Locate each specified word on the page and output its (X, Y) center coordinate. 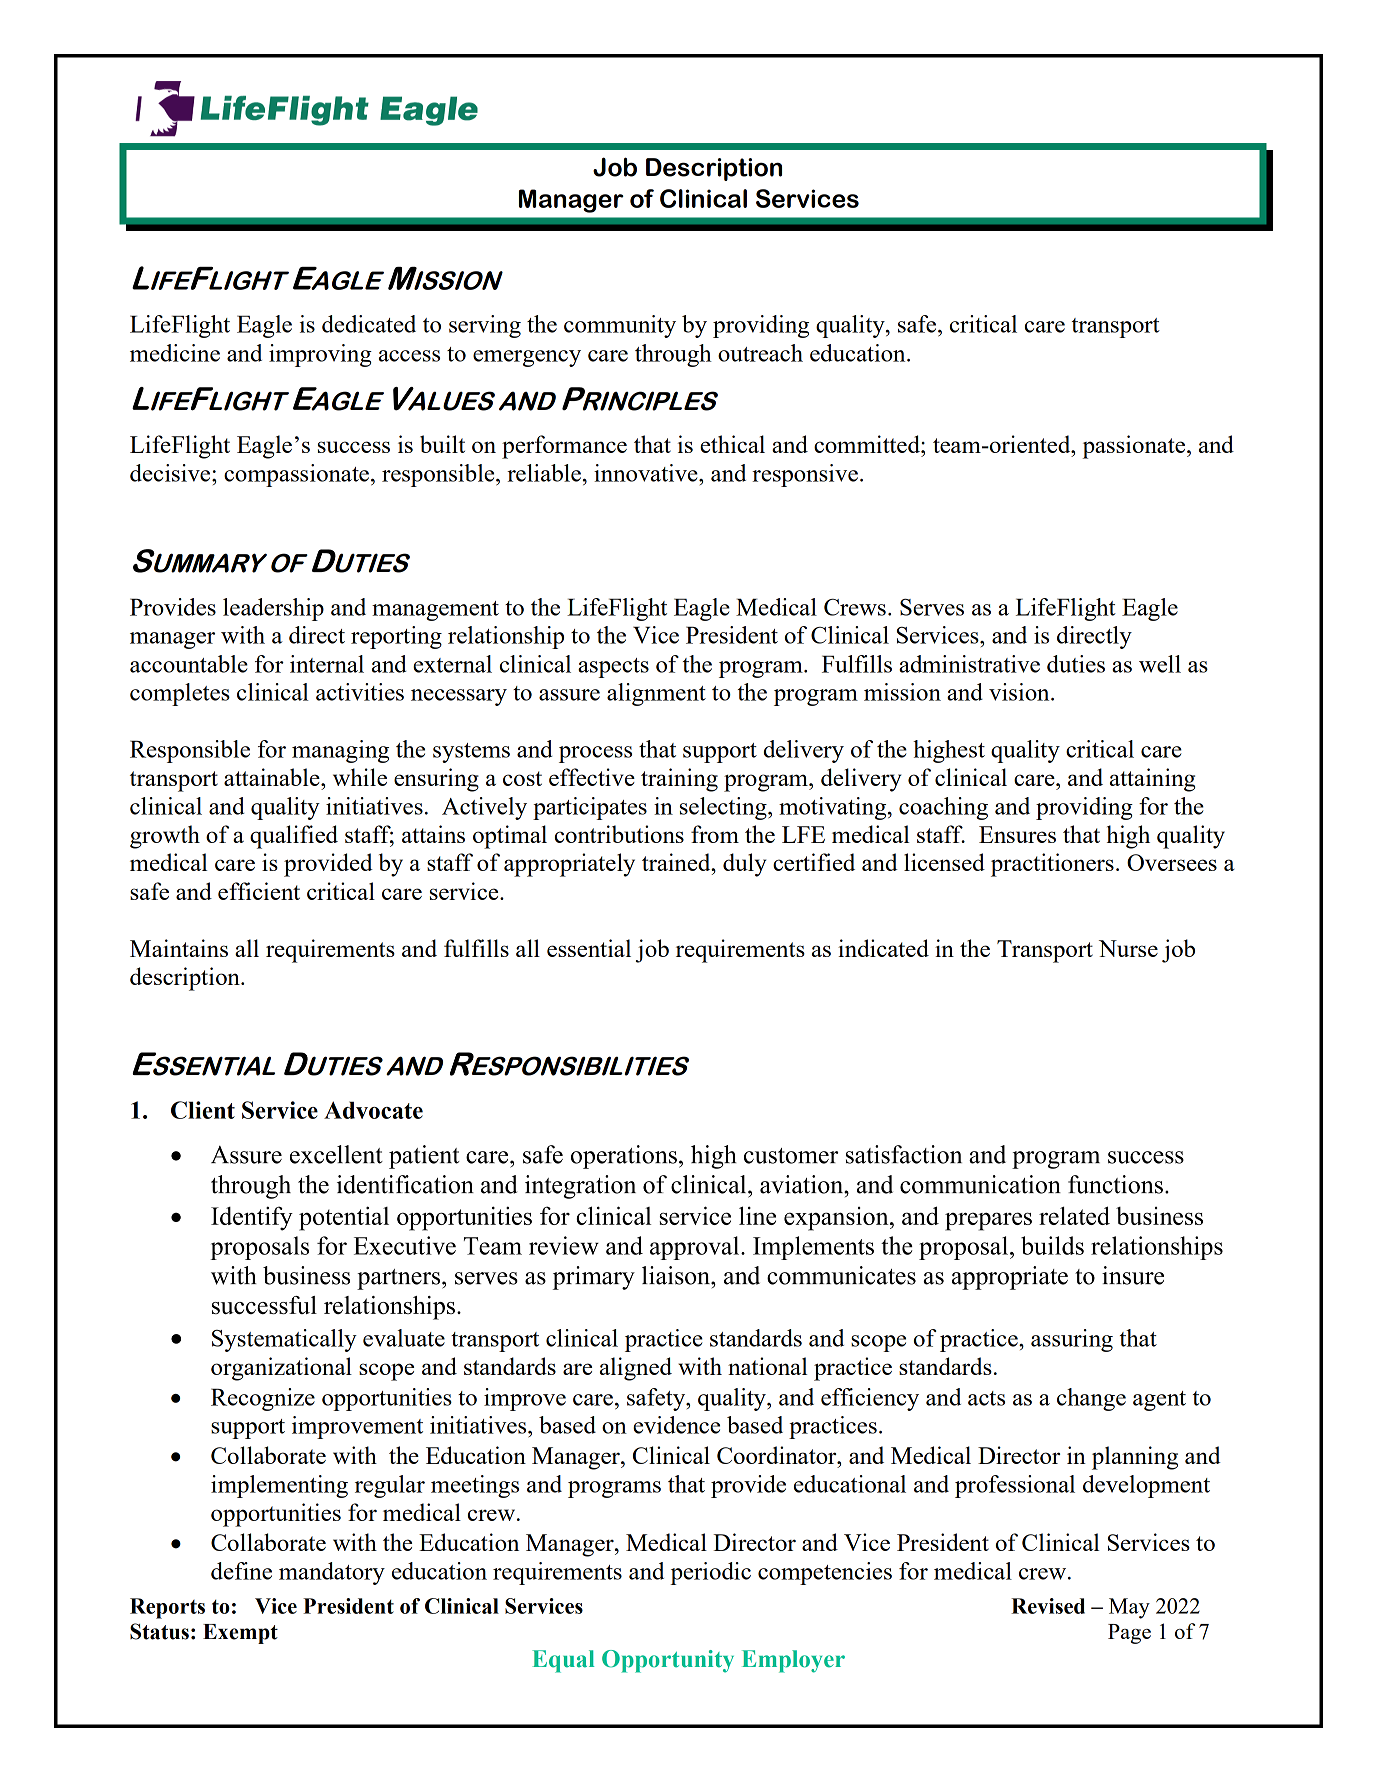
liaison (677, 1275)
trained (677, 862)
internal (327, 664)
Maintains (179, 948)
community (620, 326)
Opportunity (668, 1661)
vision (1020, 692)
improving (320, 355)
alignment (656, 694)
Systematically (284, 1340)
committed (868, 444)
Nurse (1128, 948)
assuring (1072, 1340)
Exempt (240, 1634)
